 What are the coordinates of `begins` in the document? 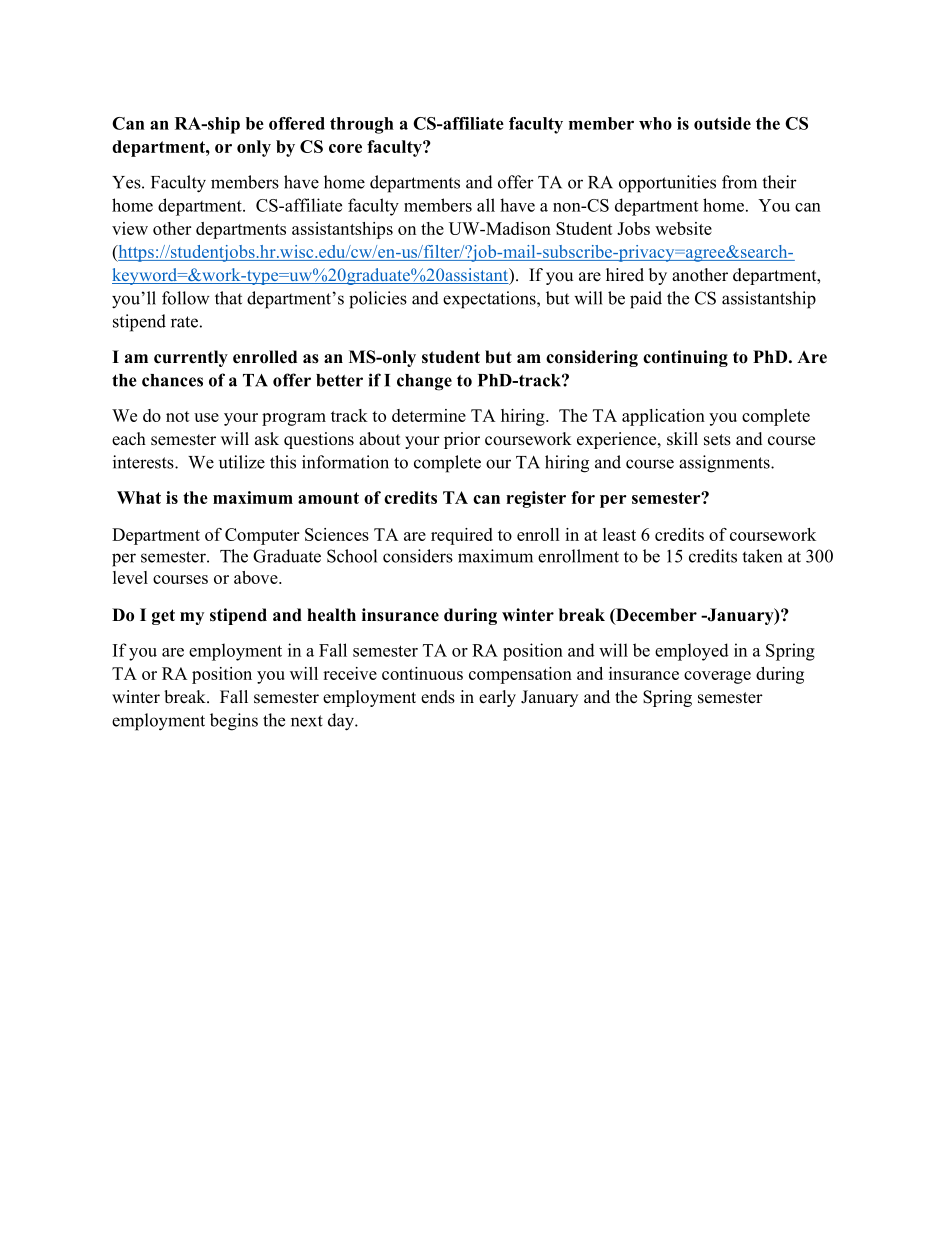 It's located at (234, 722).
